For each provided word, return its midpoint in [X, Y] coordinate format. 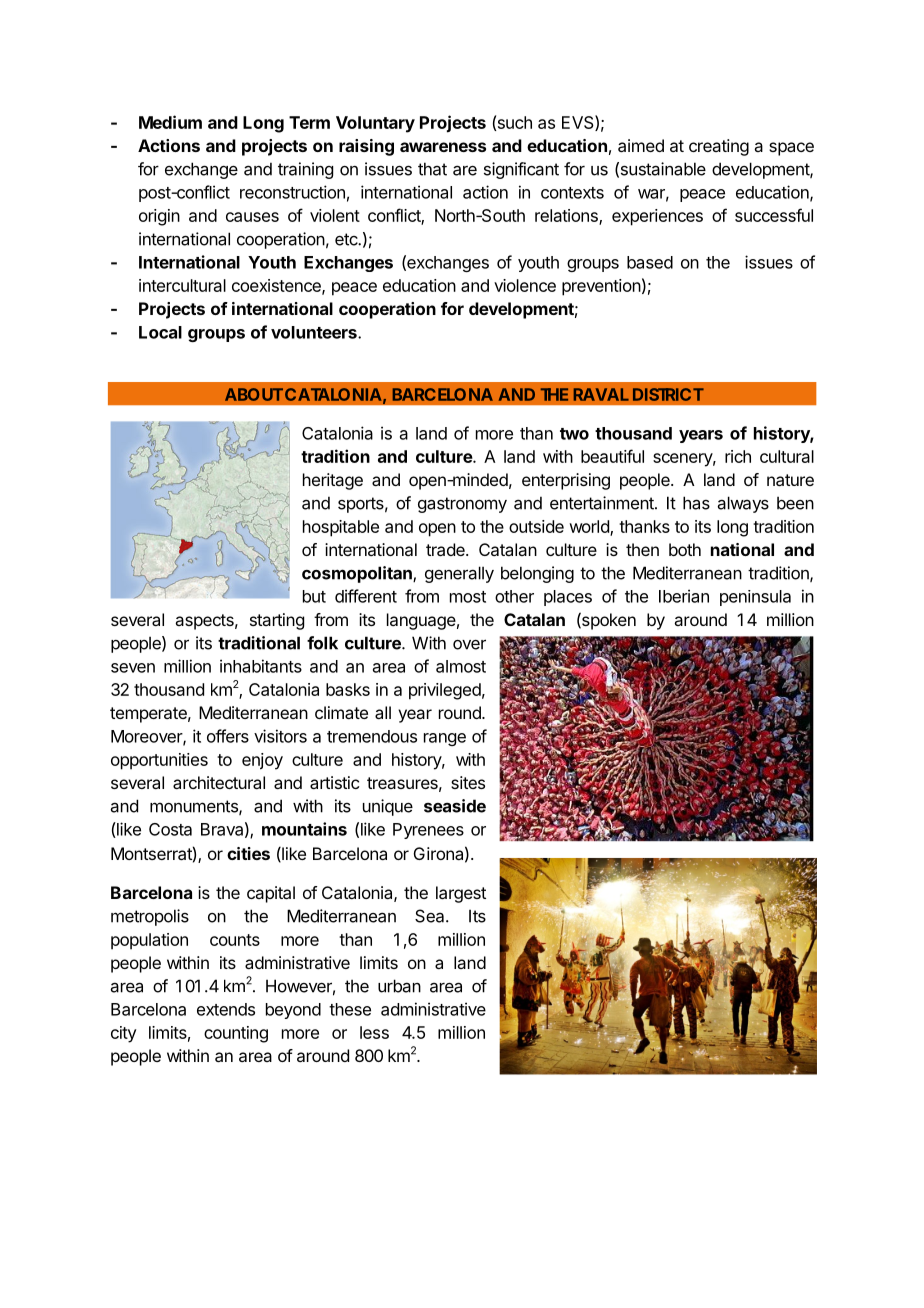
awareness [443, 147]
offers [228, 736]
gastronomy [462, 505]
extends [226, 1009]
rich [738, 456]
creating [719, 147]
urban [399, 986]
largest [461, 894]
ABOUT [253, 394]
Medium [170, 122]
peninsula [755, 598]
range [445, 739]
